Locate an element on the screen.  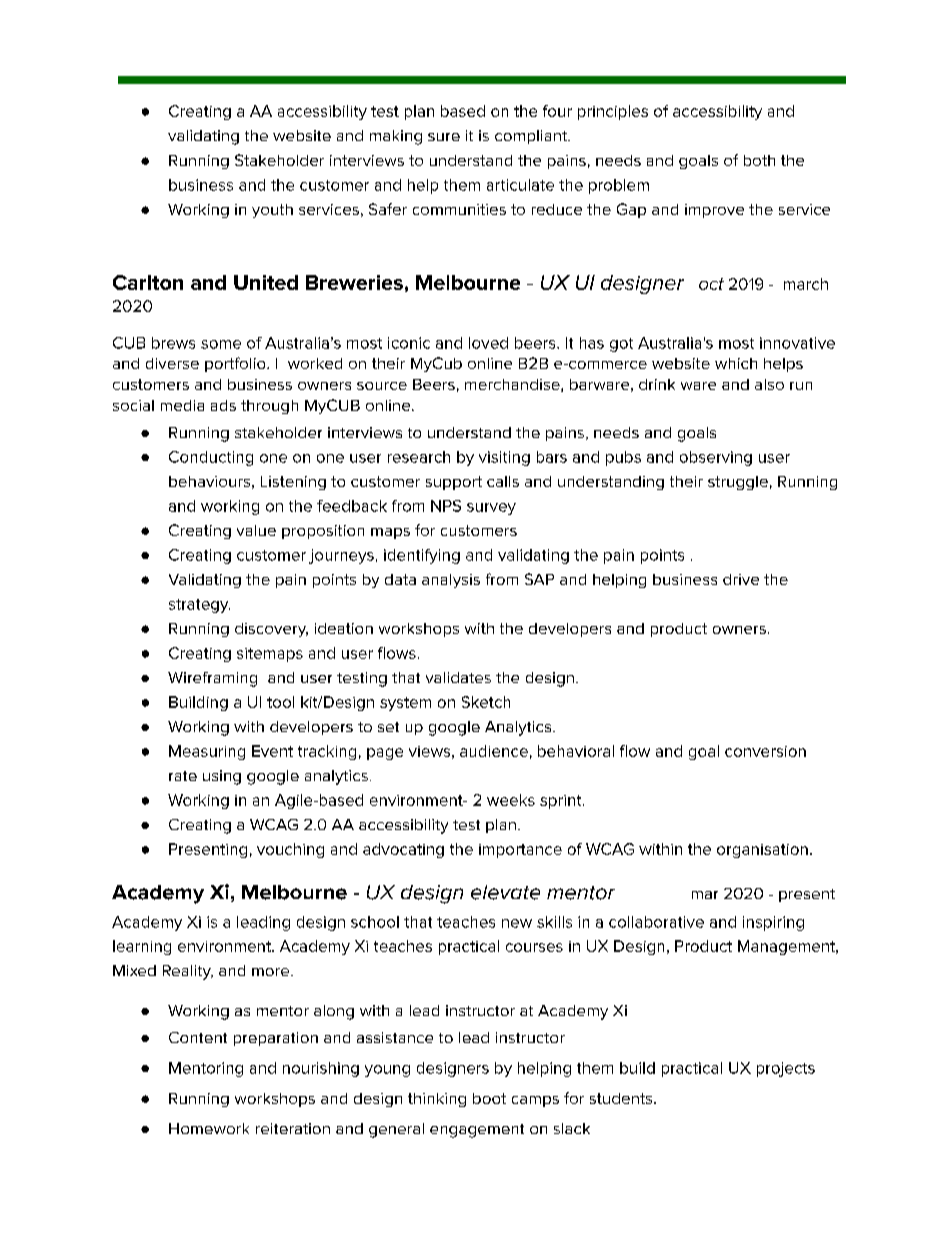
Homework is located at coordinates (209, 1128).
